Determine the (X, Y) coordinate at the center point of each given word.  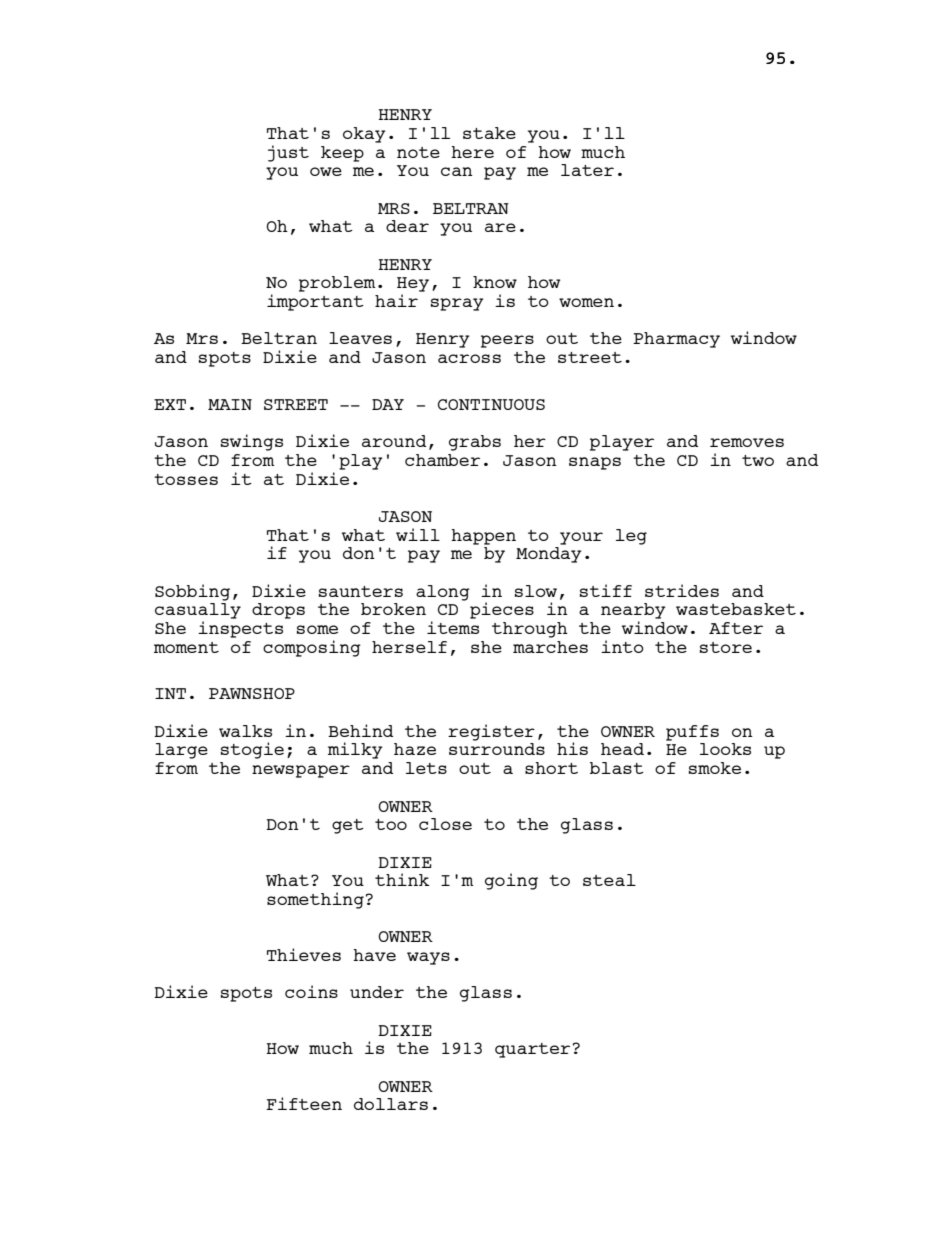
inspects (240, 629)
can (457, 171)
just (288, 153)
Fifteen (304, 1103)
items (453, 627)
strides (682, 590)
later (587, 170)
